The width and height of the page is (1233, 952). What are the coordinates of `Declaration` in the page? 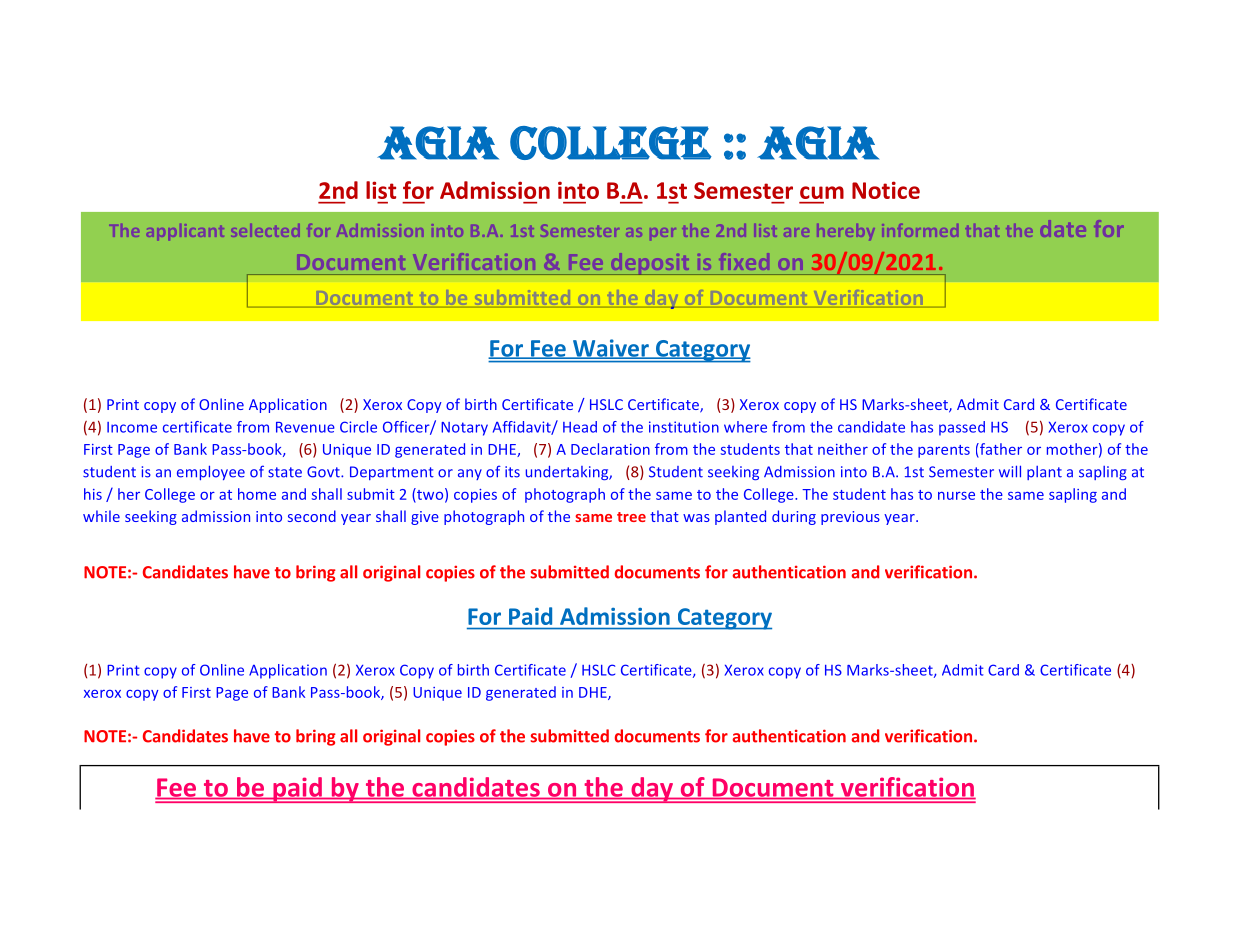 It's located at (610, 449).
